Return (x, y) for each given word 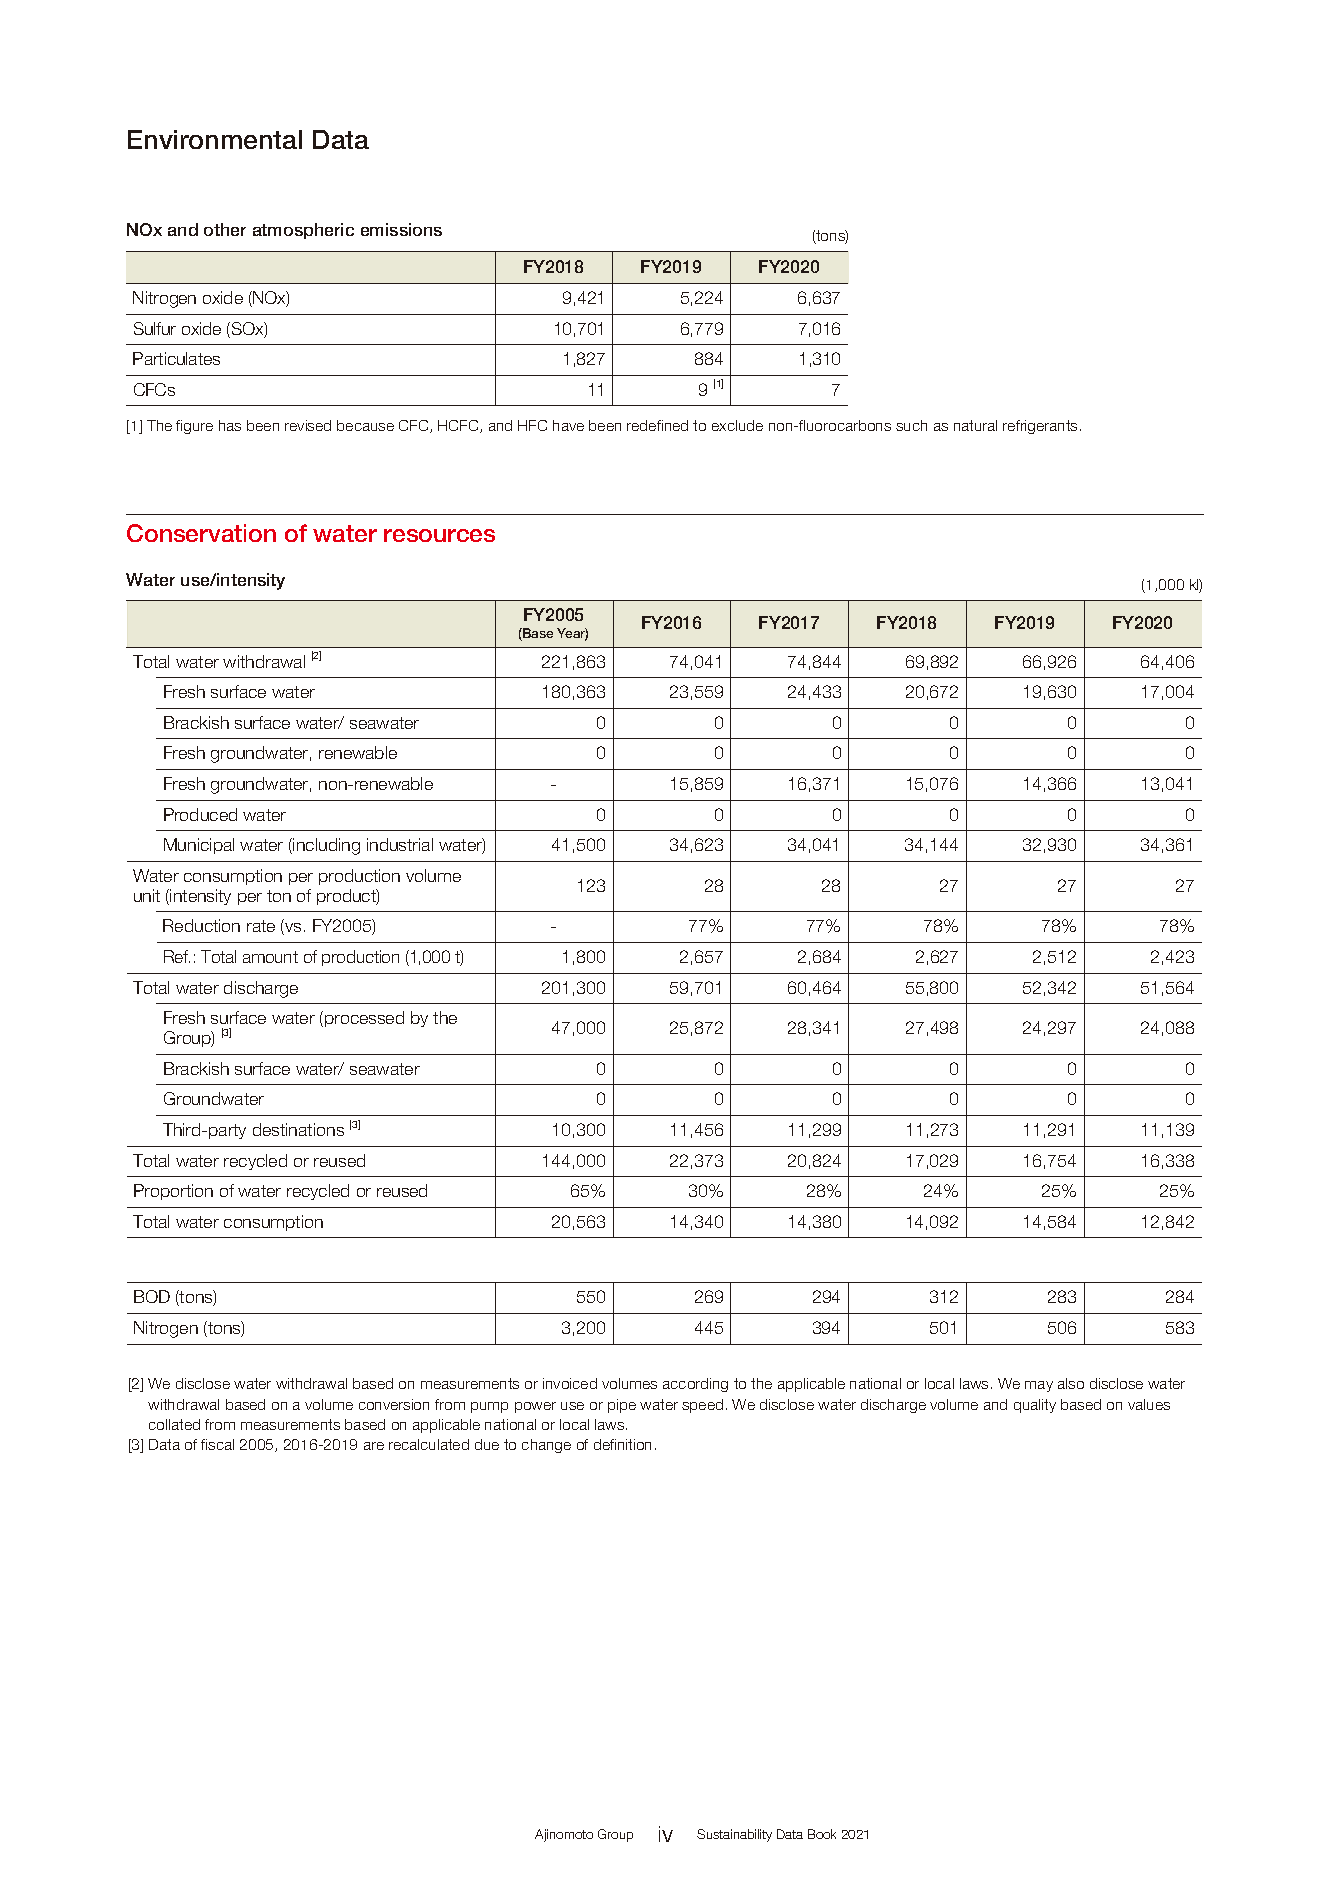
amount (270, 957)
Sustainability (734, 1835)
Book (822, 1834)
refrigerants (1040, 427)
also (1071, 1383)
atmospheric (303, 231)
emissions (401, 229)
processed (364, 1019)
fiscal (217, 1444)
